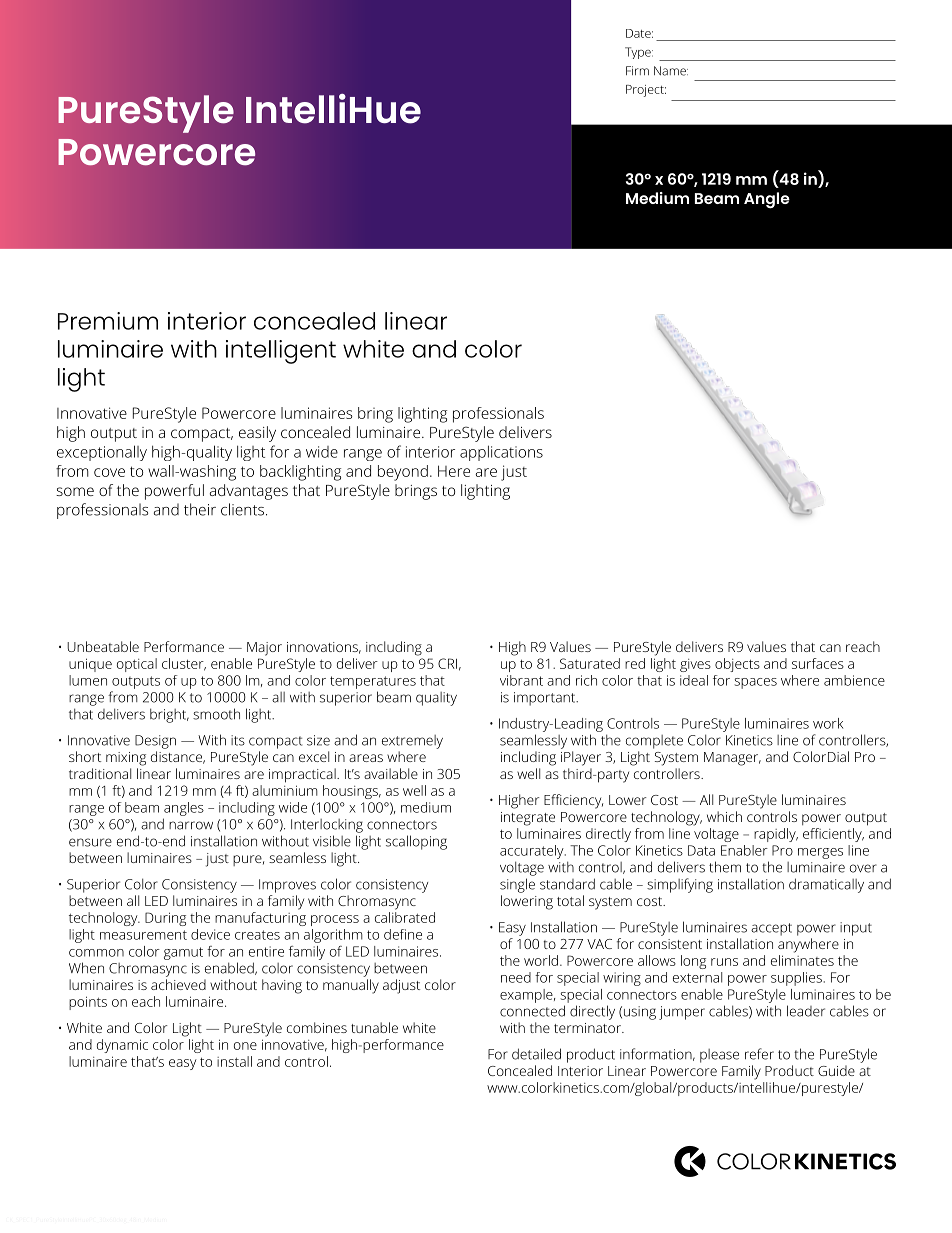 Image resolution: width=952 pixels, height=1233 pixels. What do you see at coordinates (501, 453) in the screenshot?
I see `applications` at bounding box center [501, 453].
